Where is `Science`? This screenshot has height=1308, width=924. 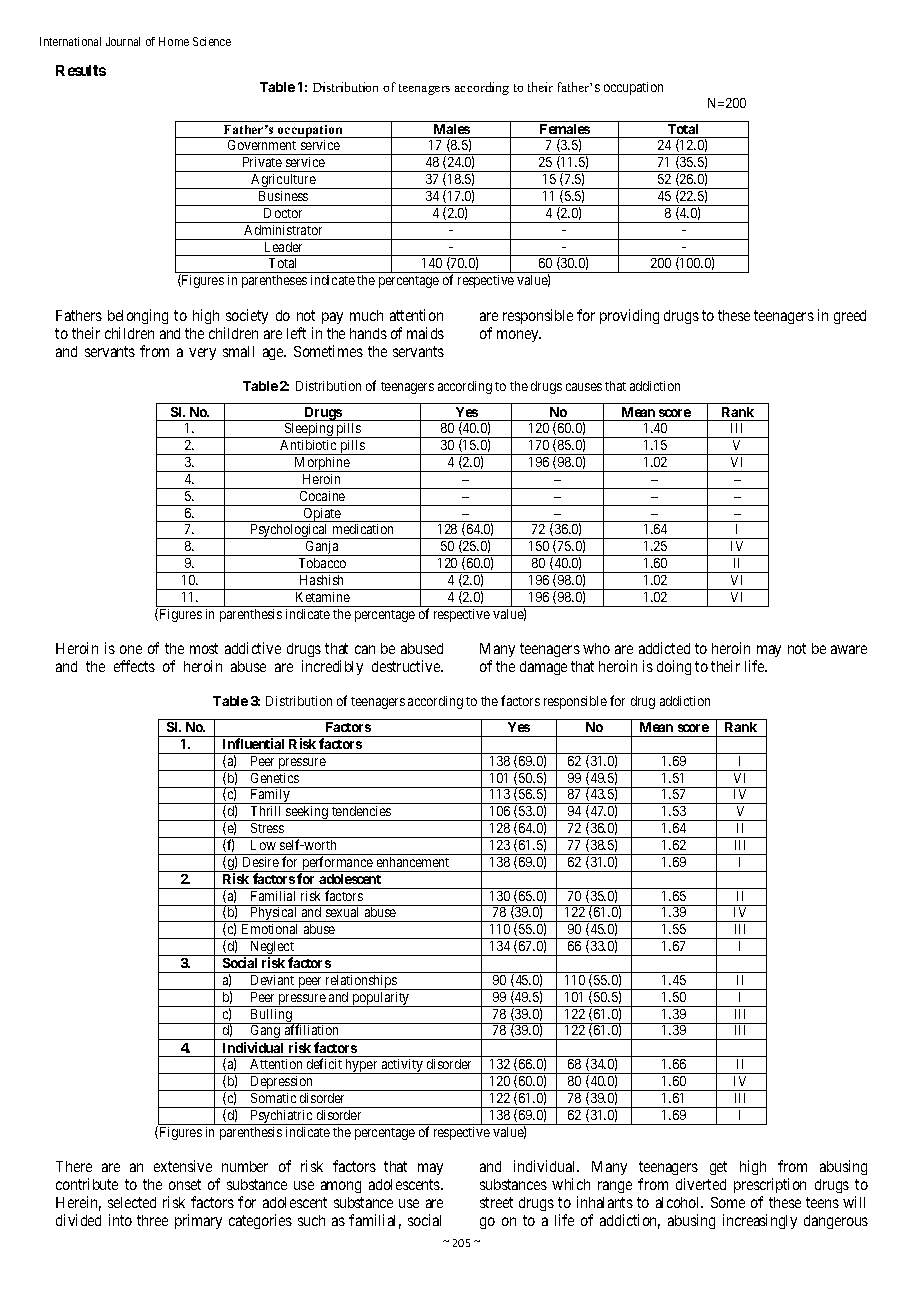
Science is located at coordinates (212, 41).
